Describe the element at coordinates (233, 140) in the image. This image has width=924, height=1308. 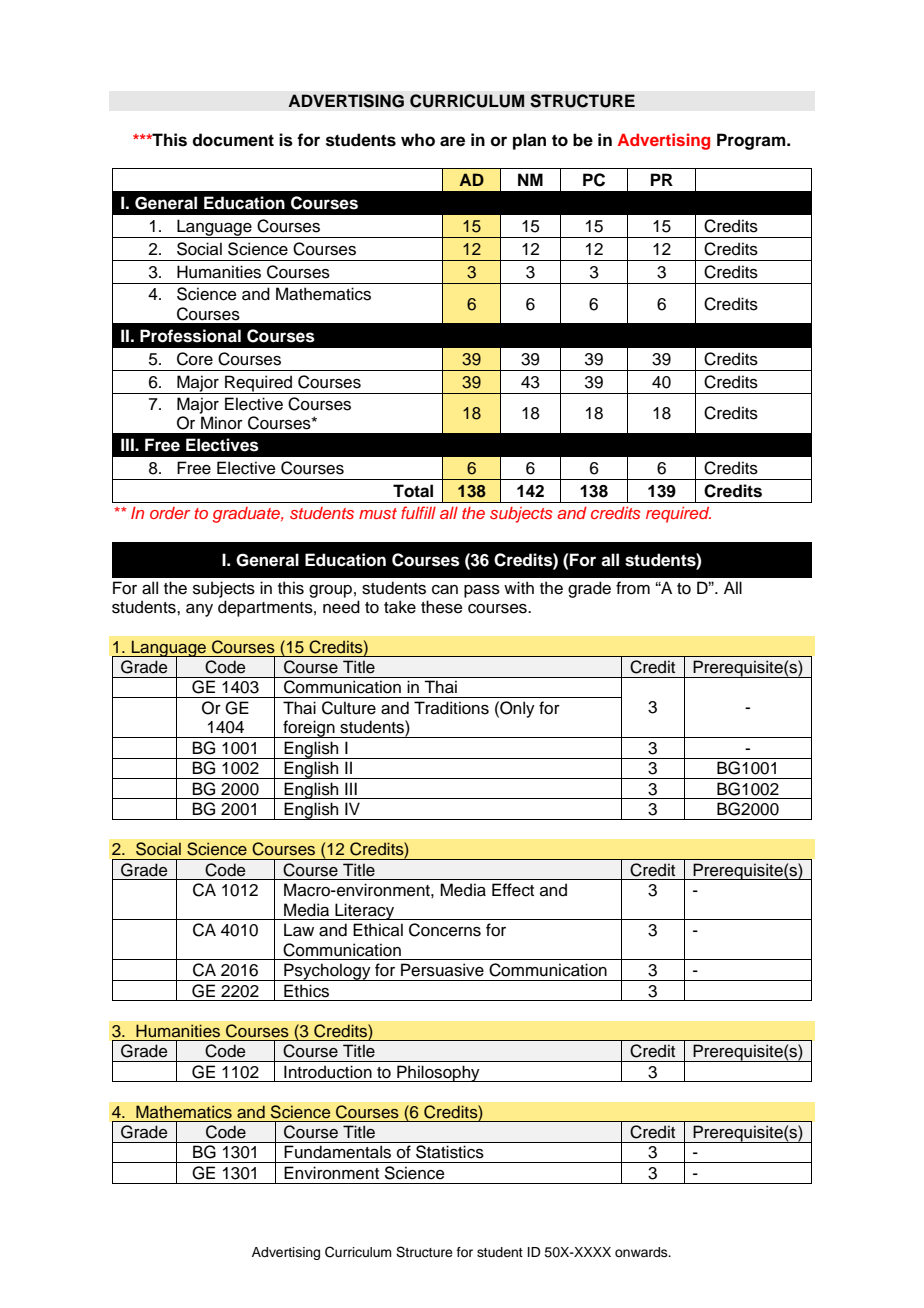
I see `document` at that location.
